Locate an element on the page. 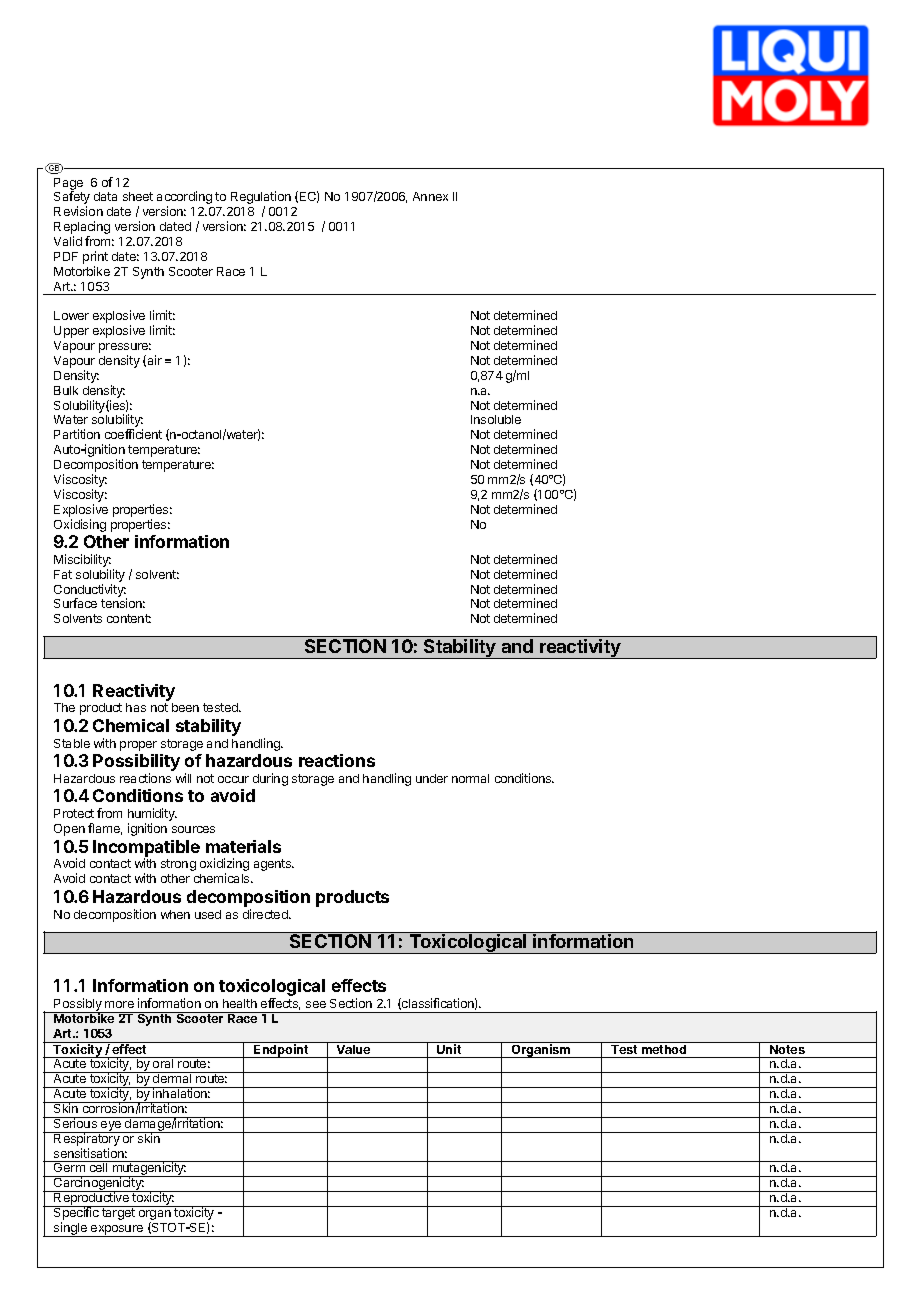 The image size is (924, 1308). Incompatible is located at coordinates (146, 849).
